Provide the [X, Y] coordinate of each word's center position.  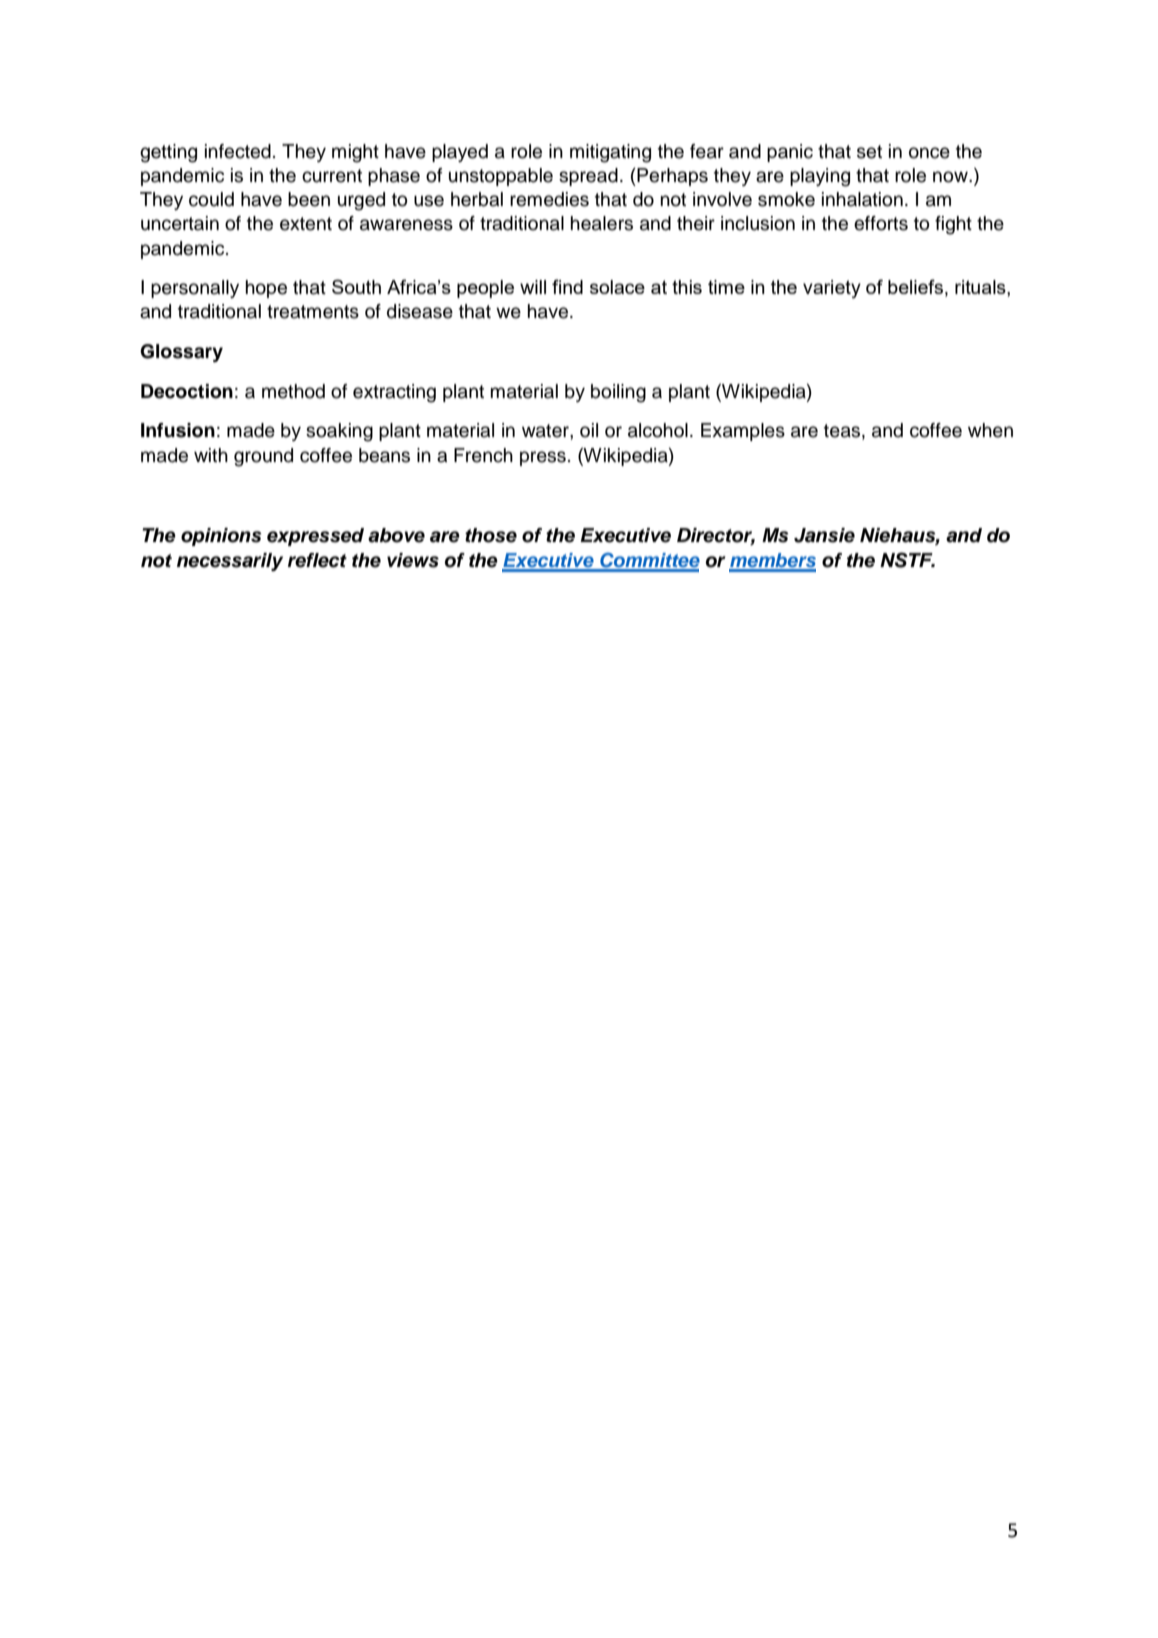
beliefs [915, 286]
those [491, 535]
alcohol [658, 430]
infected [238, 151]
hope [266, 289]
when [990, 430]
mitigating [610, 153]
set [869, 152]
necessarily [230, 562]
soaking [339, 432]
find [567, 286]
